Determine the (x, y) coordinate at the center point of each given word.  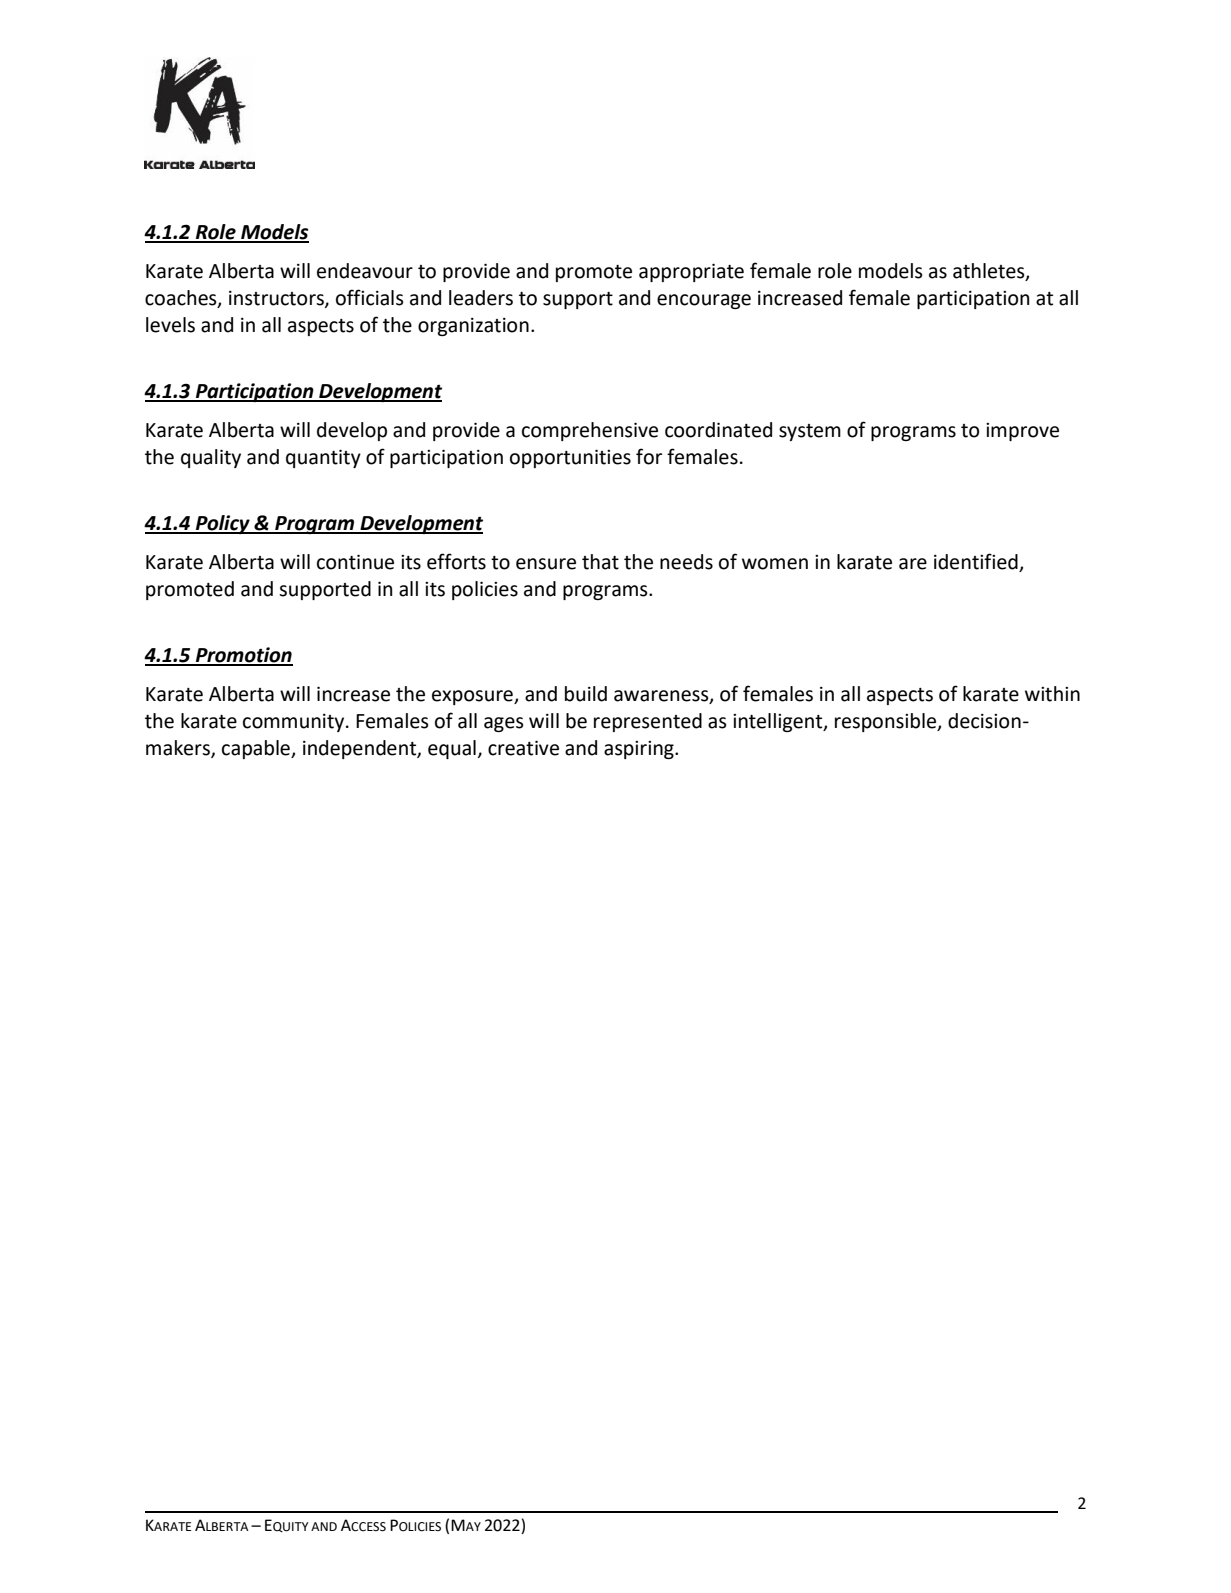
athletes (990, 271)
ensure (546, 564)
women (775, 564)
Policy (223, 524)
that (600, 562)
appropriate (691, 272)
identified (977, 562)
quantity (323, 458)
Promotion (243, 656)
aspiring (640, 750)
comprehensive (590, 431)
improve (1022, 432)
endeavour (365, 271)
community (295, 723)
